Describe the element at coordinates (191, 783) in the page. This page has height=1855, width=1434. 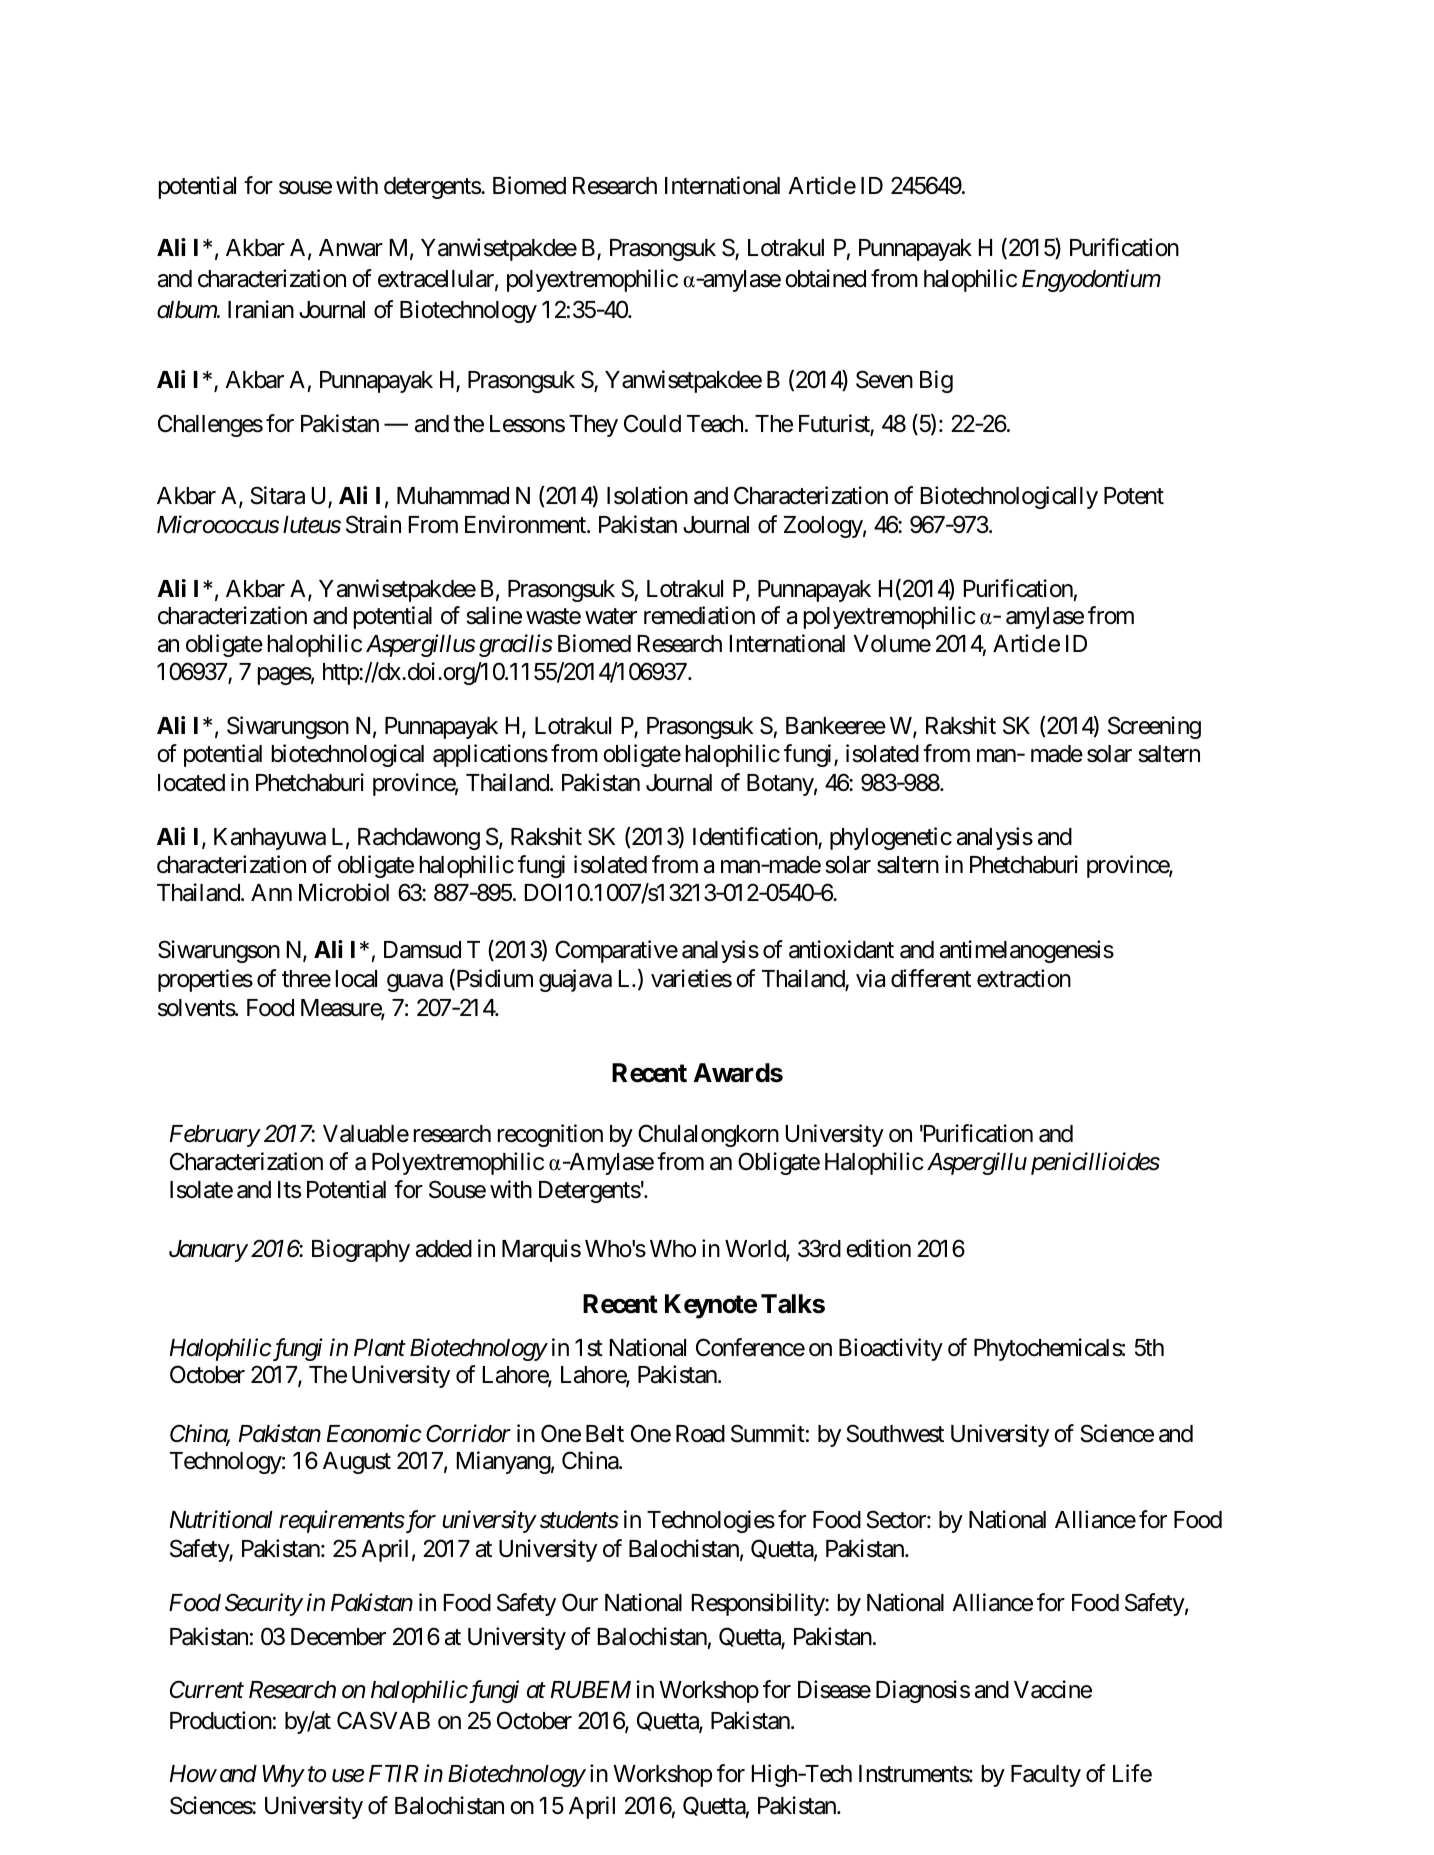
I see `located` at that location.
